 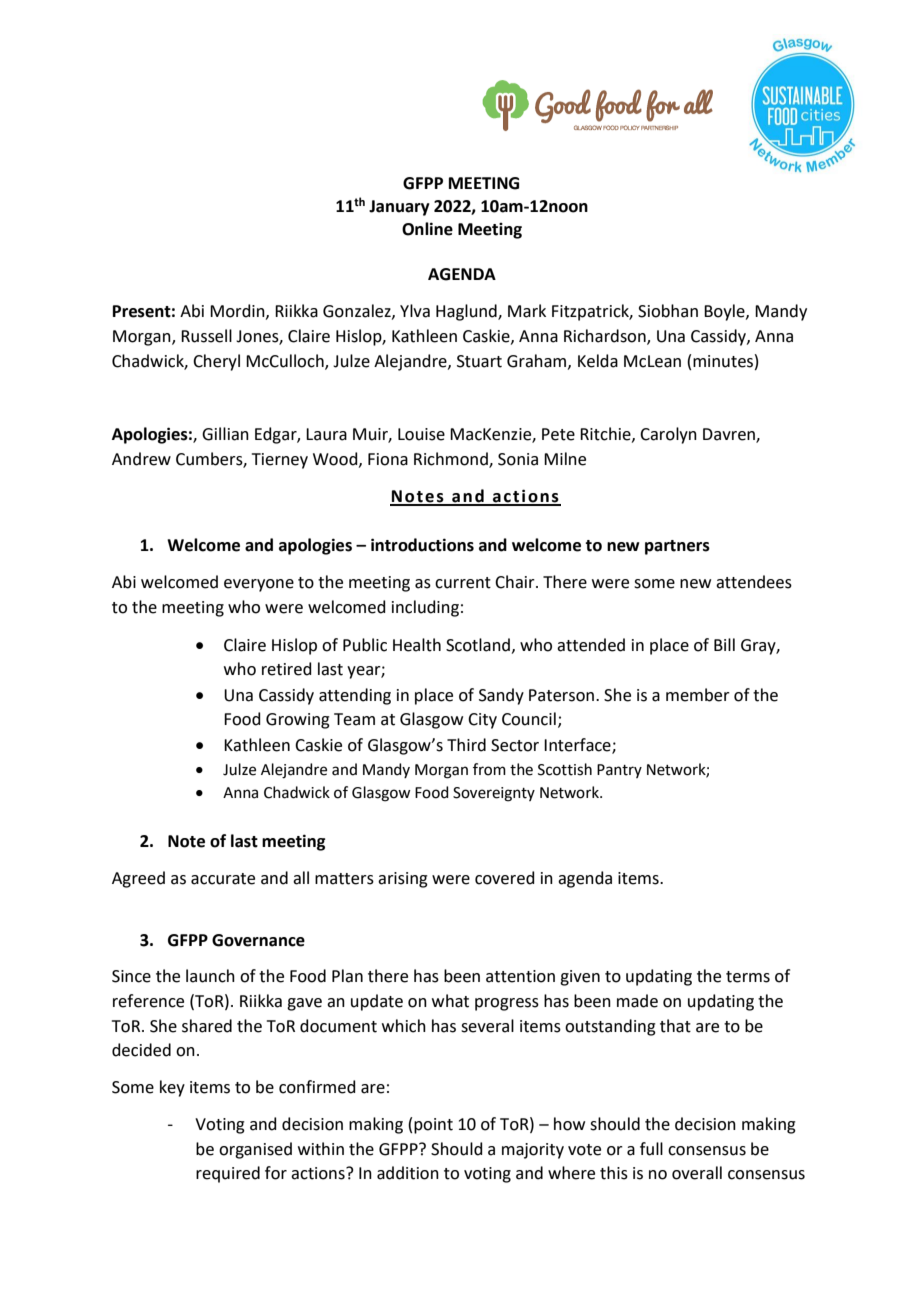 I want to click on Online, so click(x=427, y=229).
